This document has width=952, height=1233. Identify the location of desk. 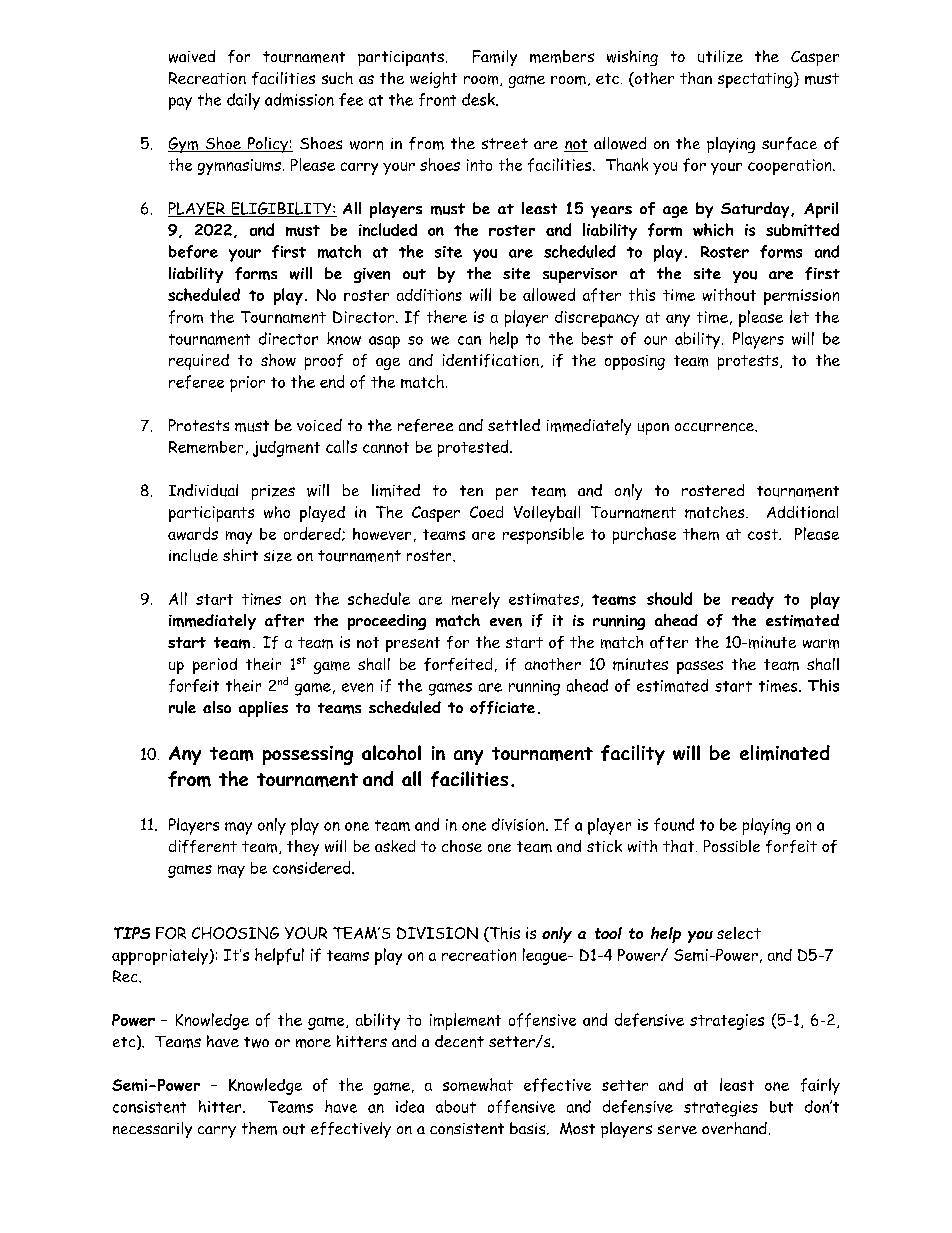
(479, 99).
